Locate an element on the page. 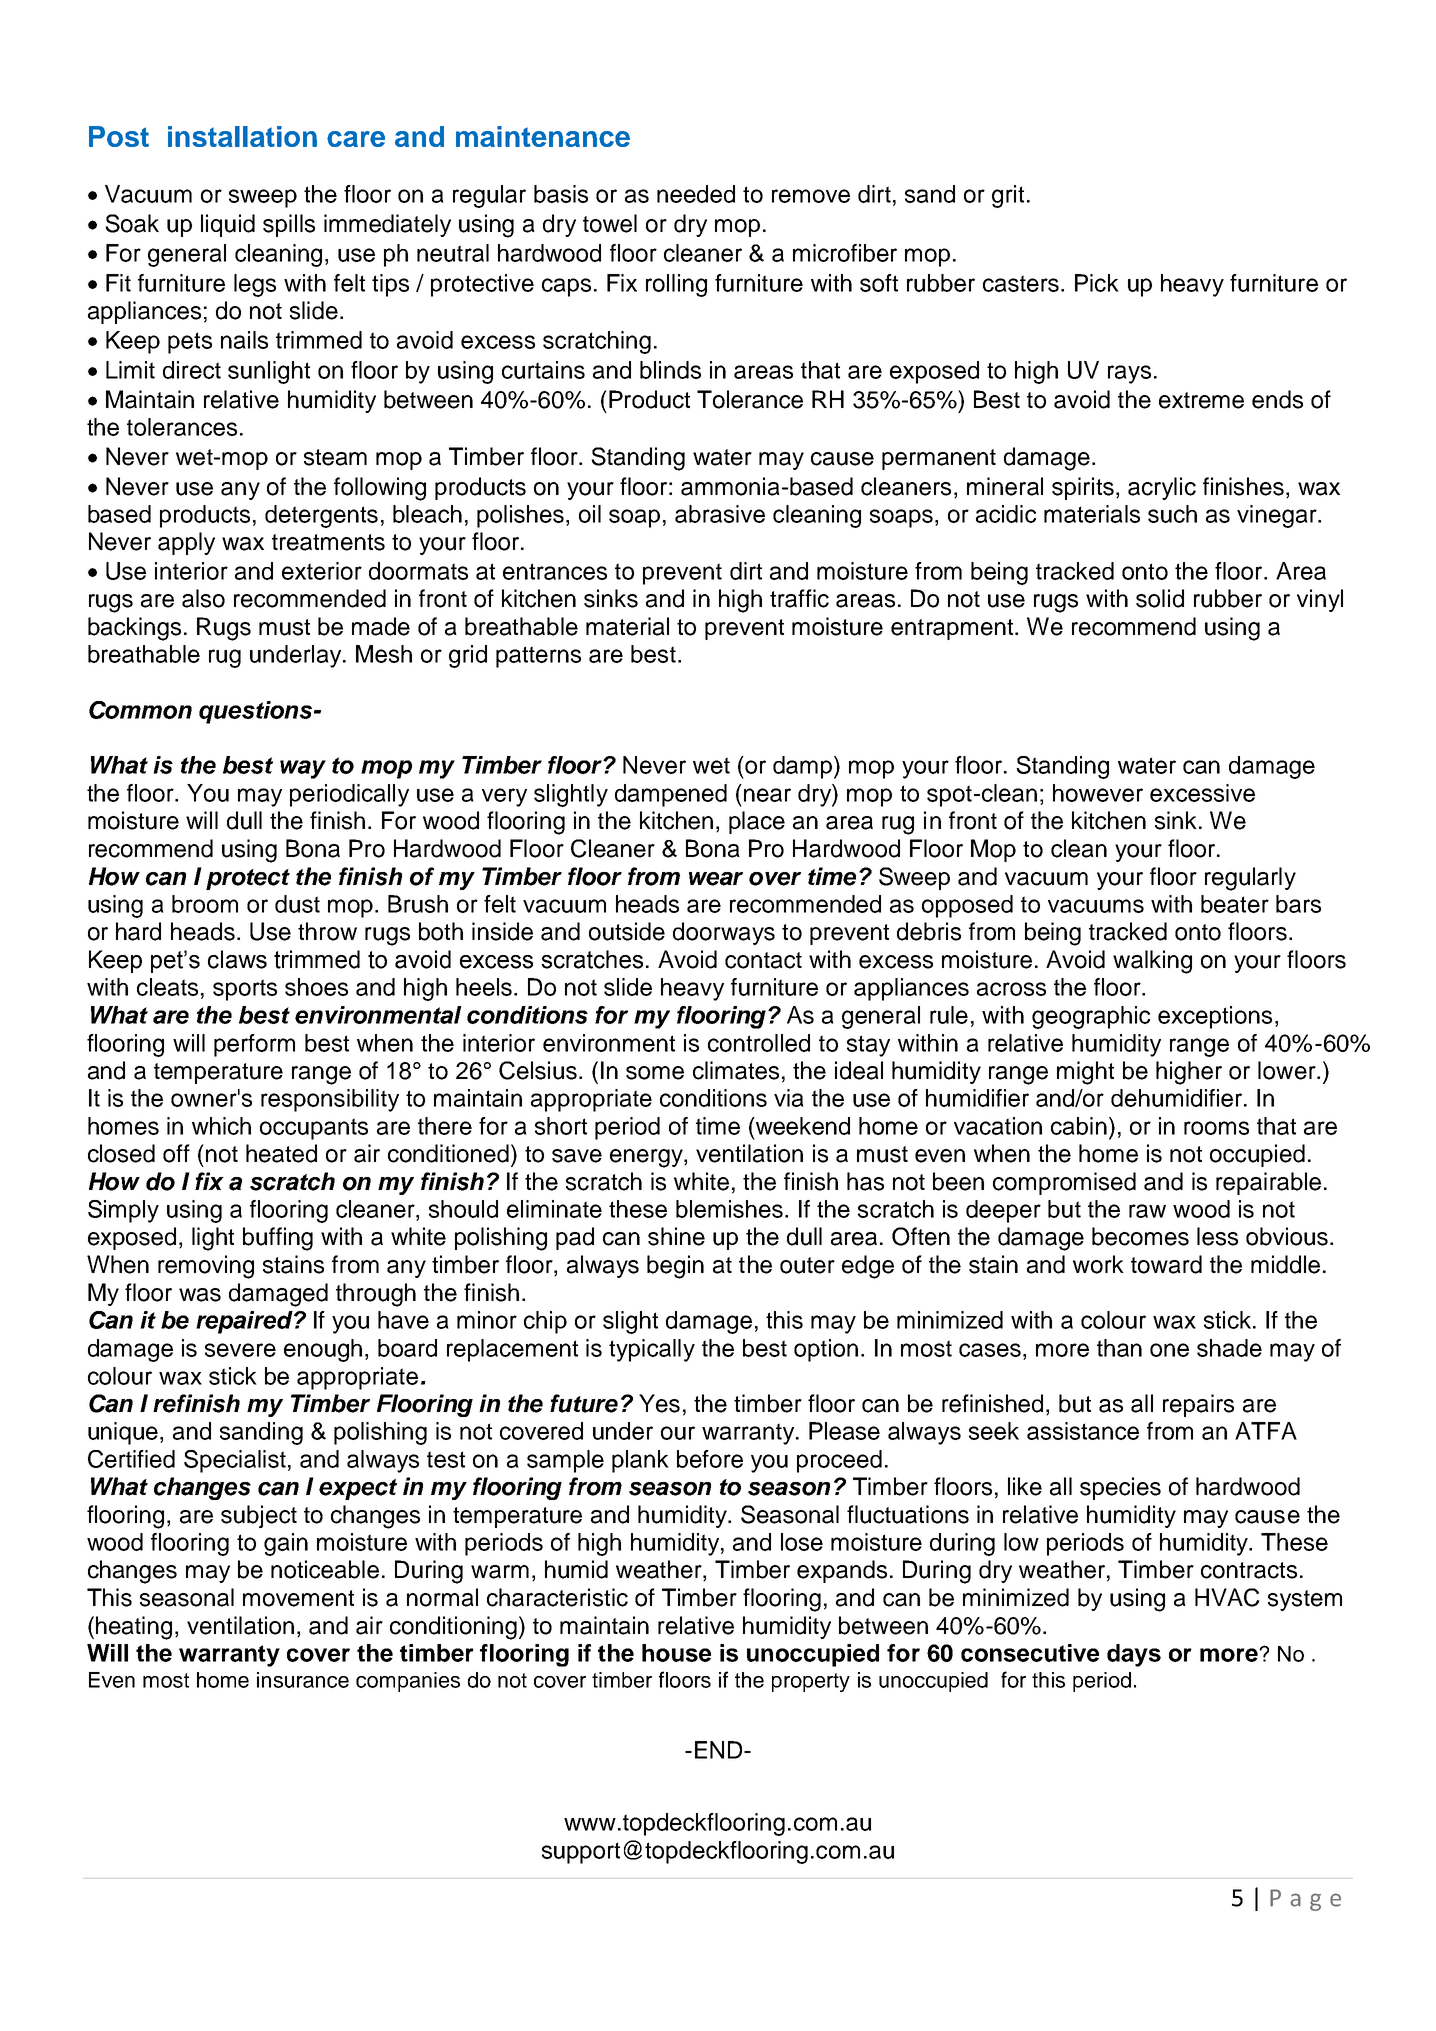 This image has height=2031, width=1436. rooms is located at coordinates (1216, 1128).
